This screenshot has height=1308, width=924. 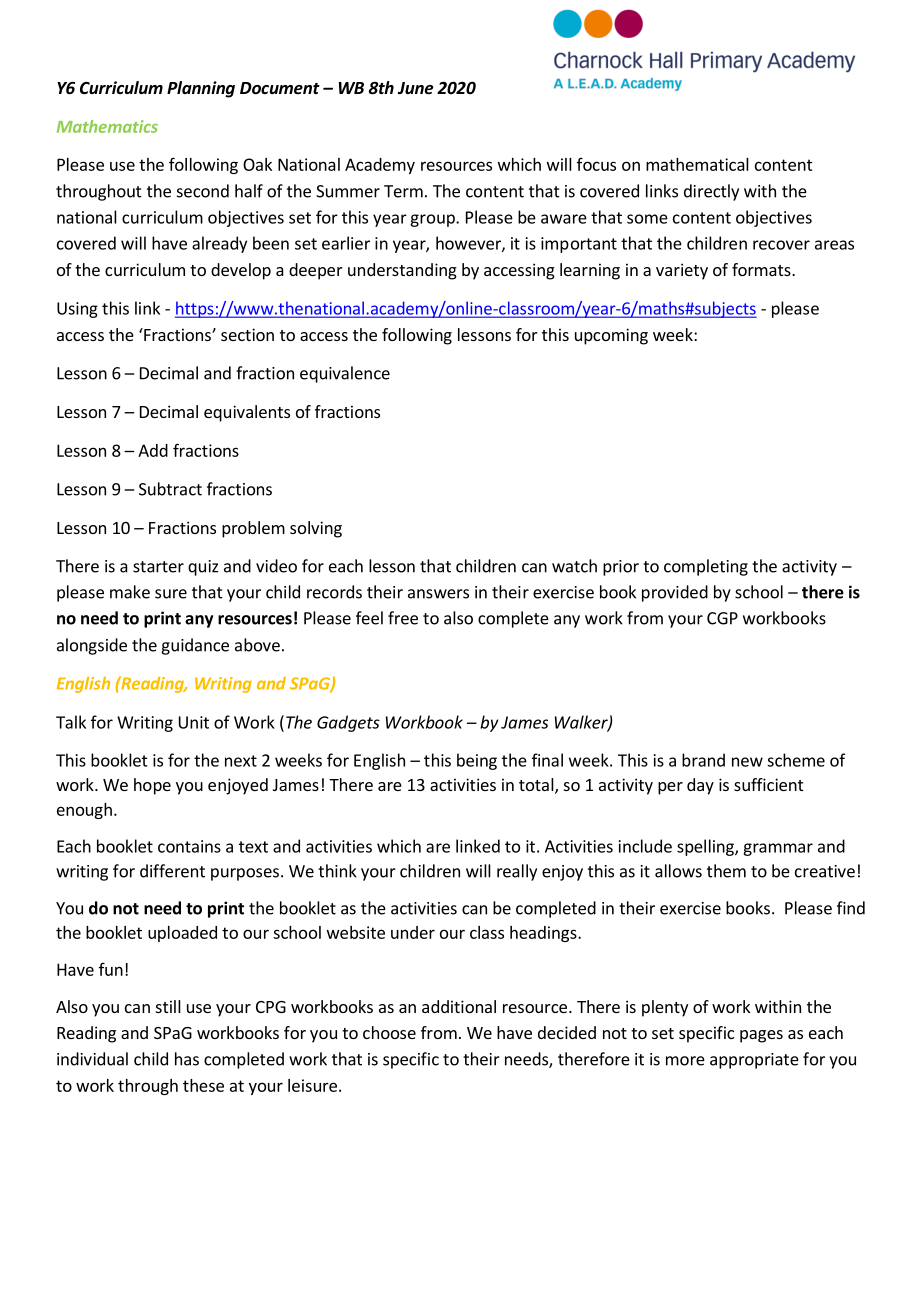 What do you see at coordinates (195, 646) in the screenshot?
I see `guidance` at bounding box center [195, 646].
